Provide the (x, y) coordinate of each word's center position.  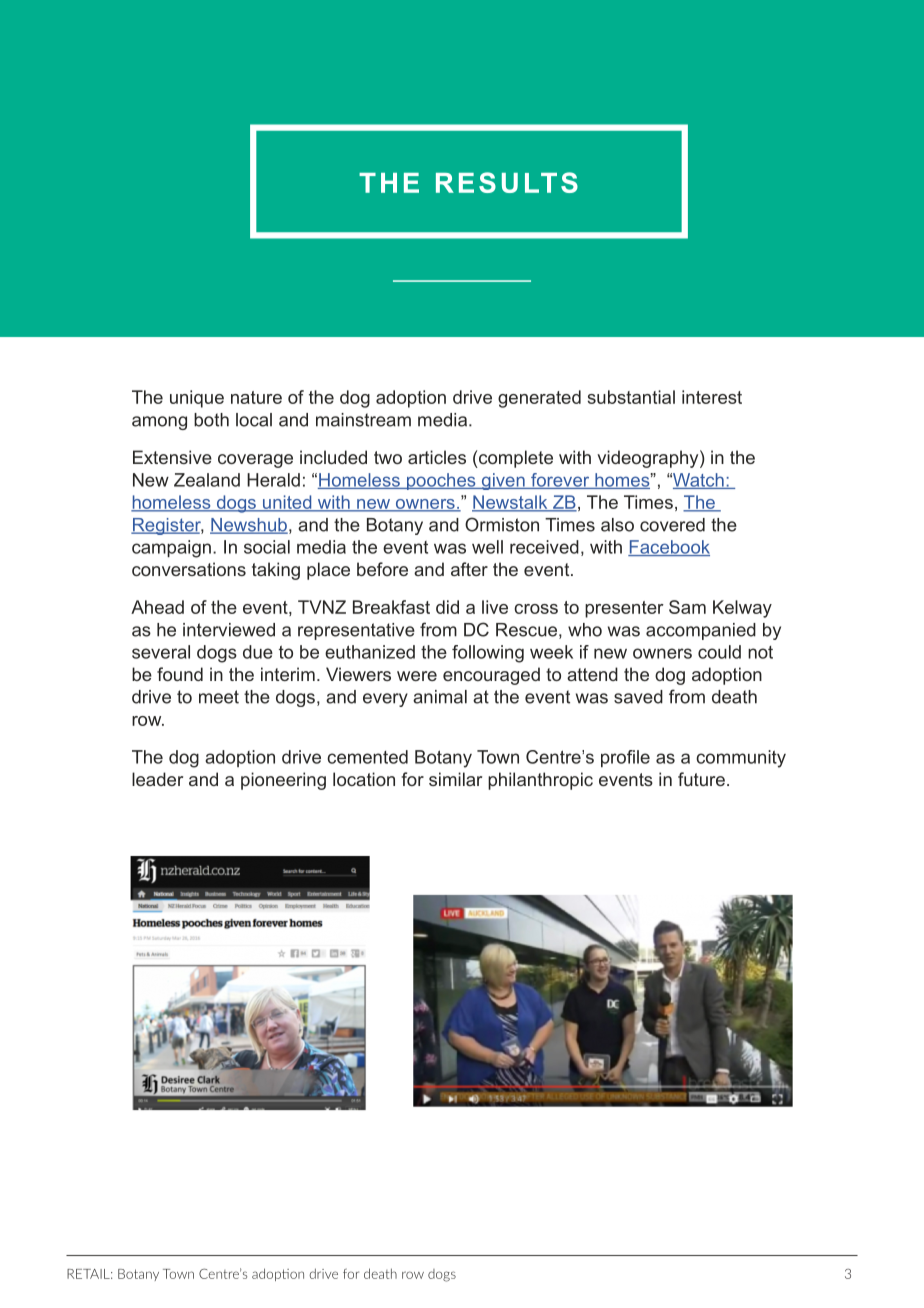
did (447, 607)
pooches (441, 481)
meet (219, 697)
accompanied (701, 631)
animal (440, 697)
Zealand (207, 480)
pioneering (283, 781)
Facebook (669, 548)
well (487, 547)
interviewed (229, 630)
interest (712, 397)
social (267, 547)
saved (638, 697)
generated (539, 399)
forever (560, 481)
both (211, 420)
